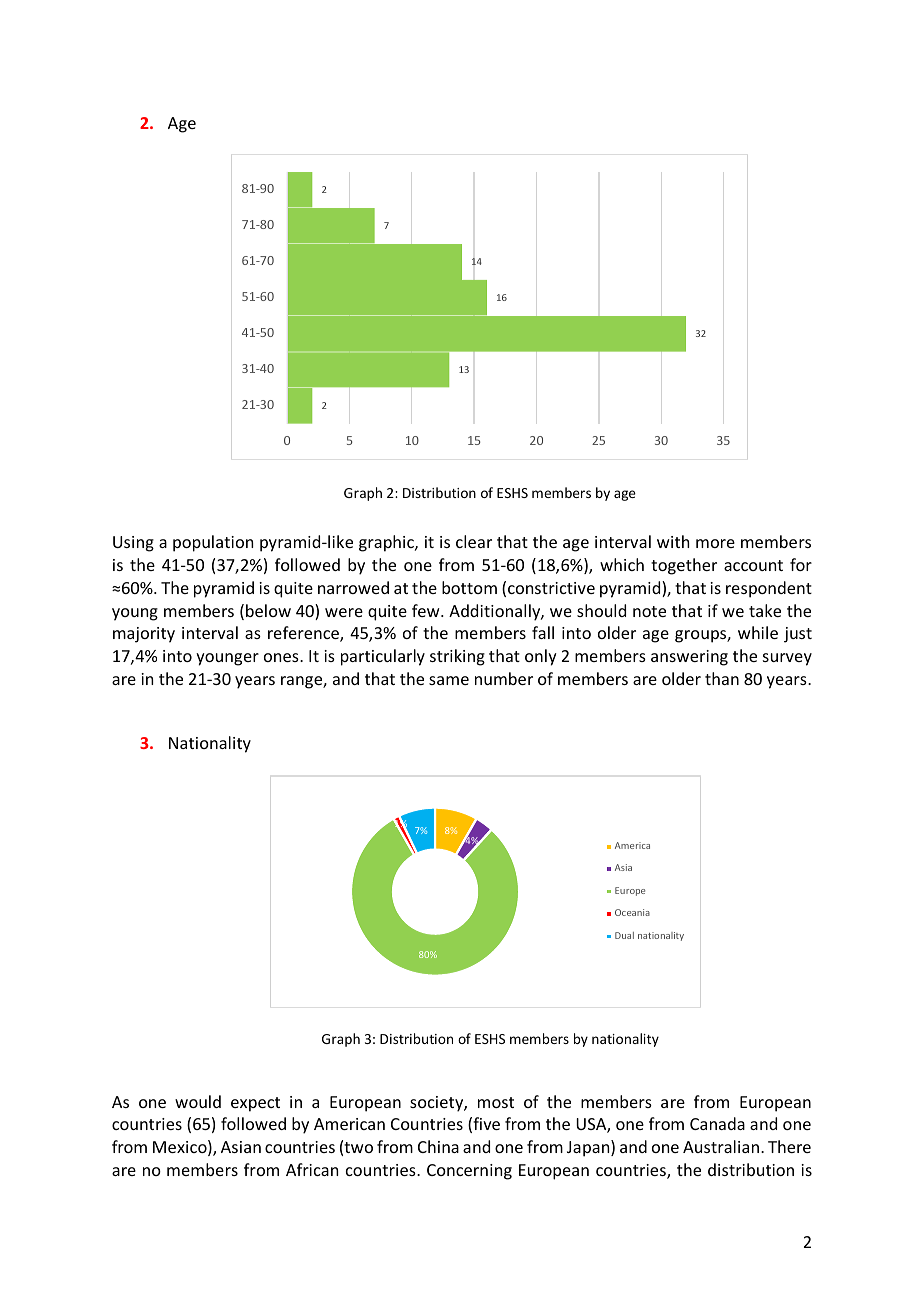 The height and width of the screenshot is (1308, 924). I want to click on China, so click(438, 1146).
